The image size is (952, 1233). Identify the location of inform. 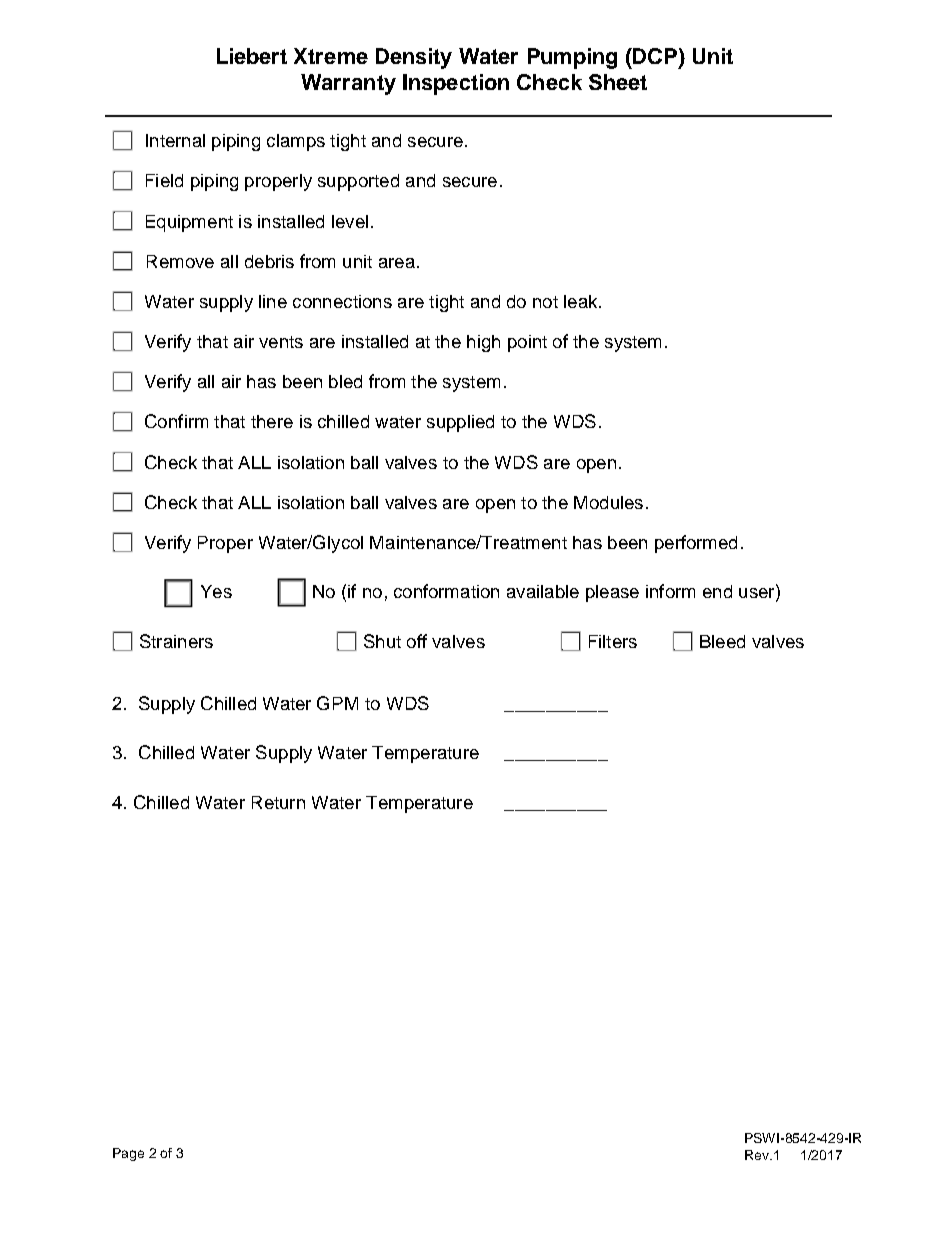
(670, 591).
